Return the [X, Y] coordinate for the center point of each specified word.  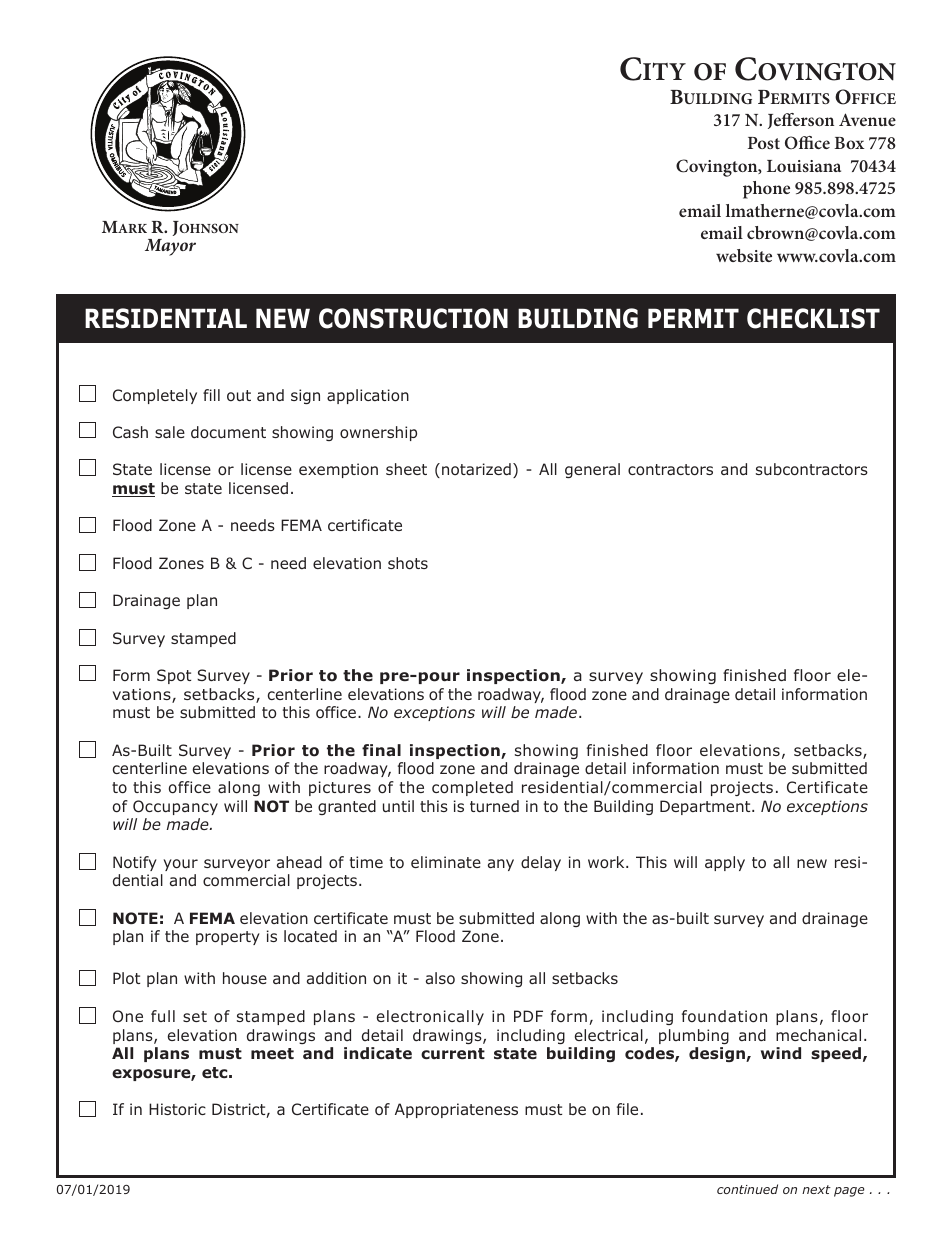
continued [747, 1189]
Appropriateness [456, 1110]
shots [408, 563]
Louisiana [804, 166]
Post [764, 143]
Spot [174, 676]
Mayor [170, 247]
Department [706, 807]
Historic [177, 1109]
